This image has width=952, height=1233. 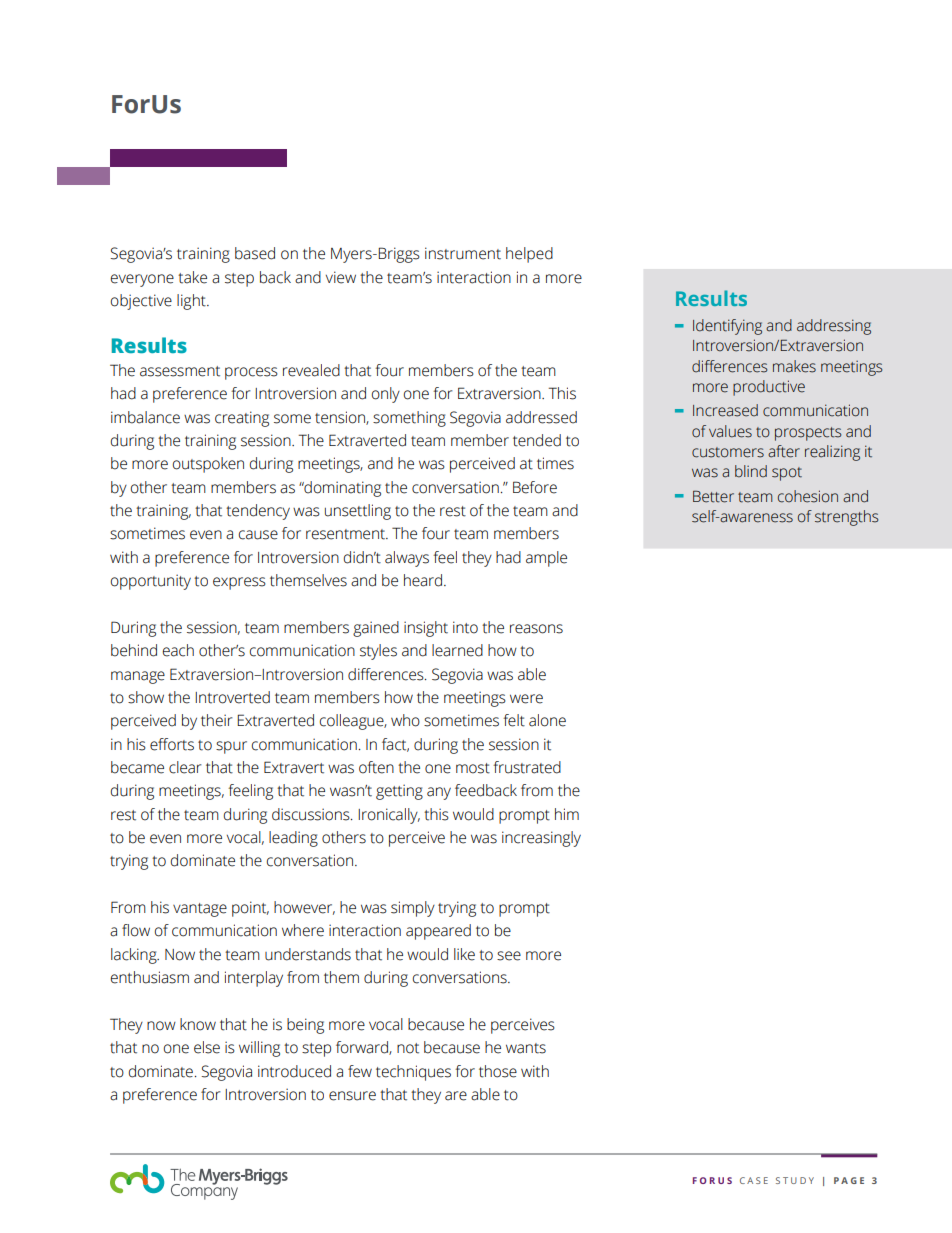 What do you see at coordinates (547, 720) in the image?
I see `alone` at bounding box center [547, 720].
